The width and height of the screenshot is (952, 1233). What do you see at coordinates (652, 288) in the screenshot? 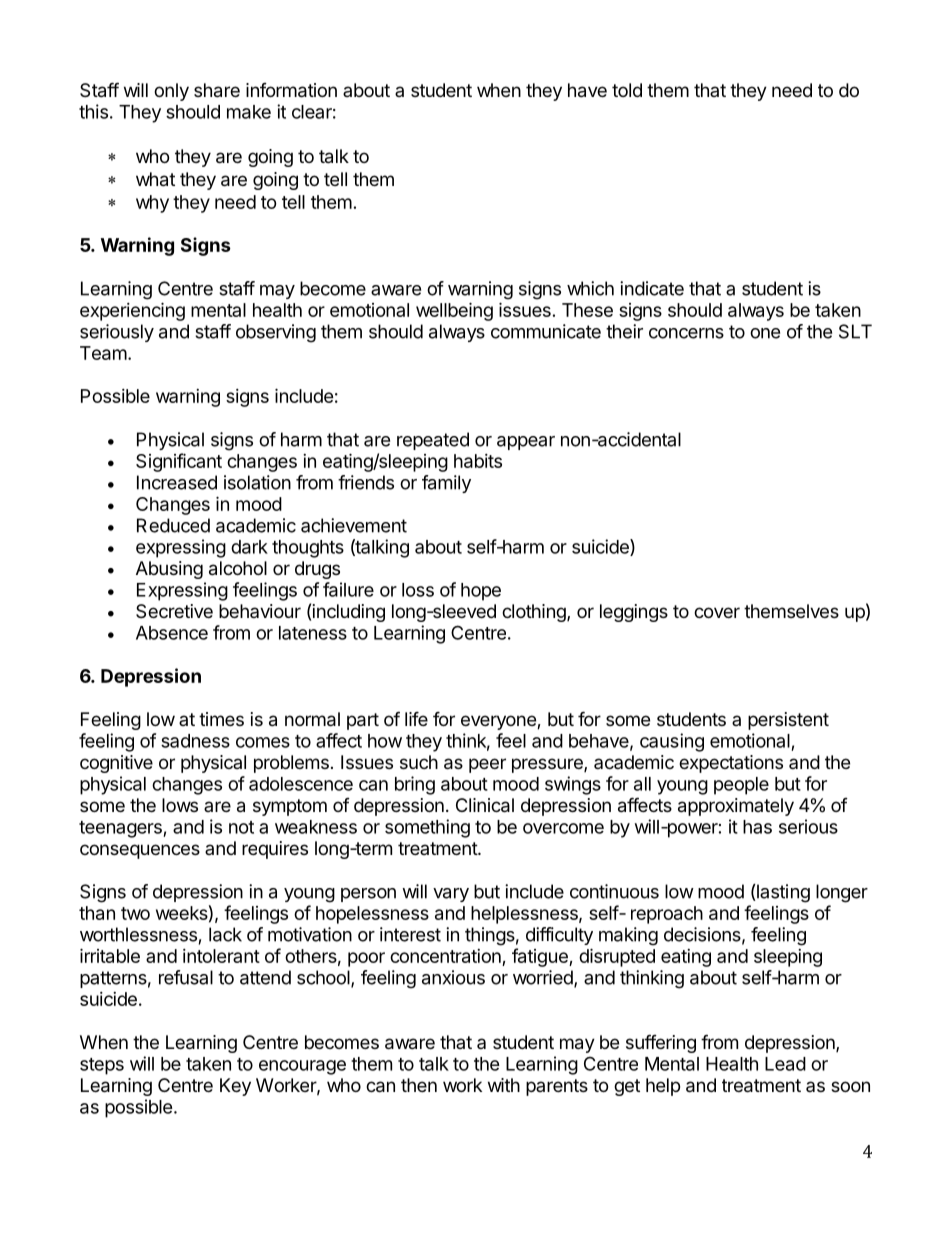
I see `indicate` at bounding box center [652, 288].
